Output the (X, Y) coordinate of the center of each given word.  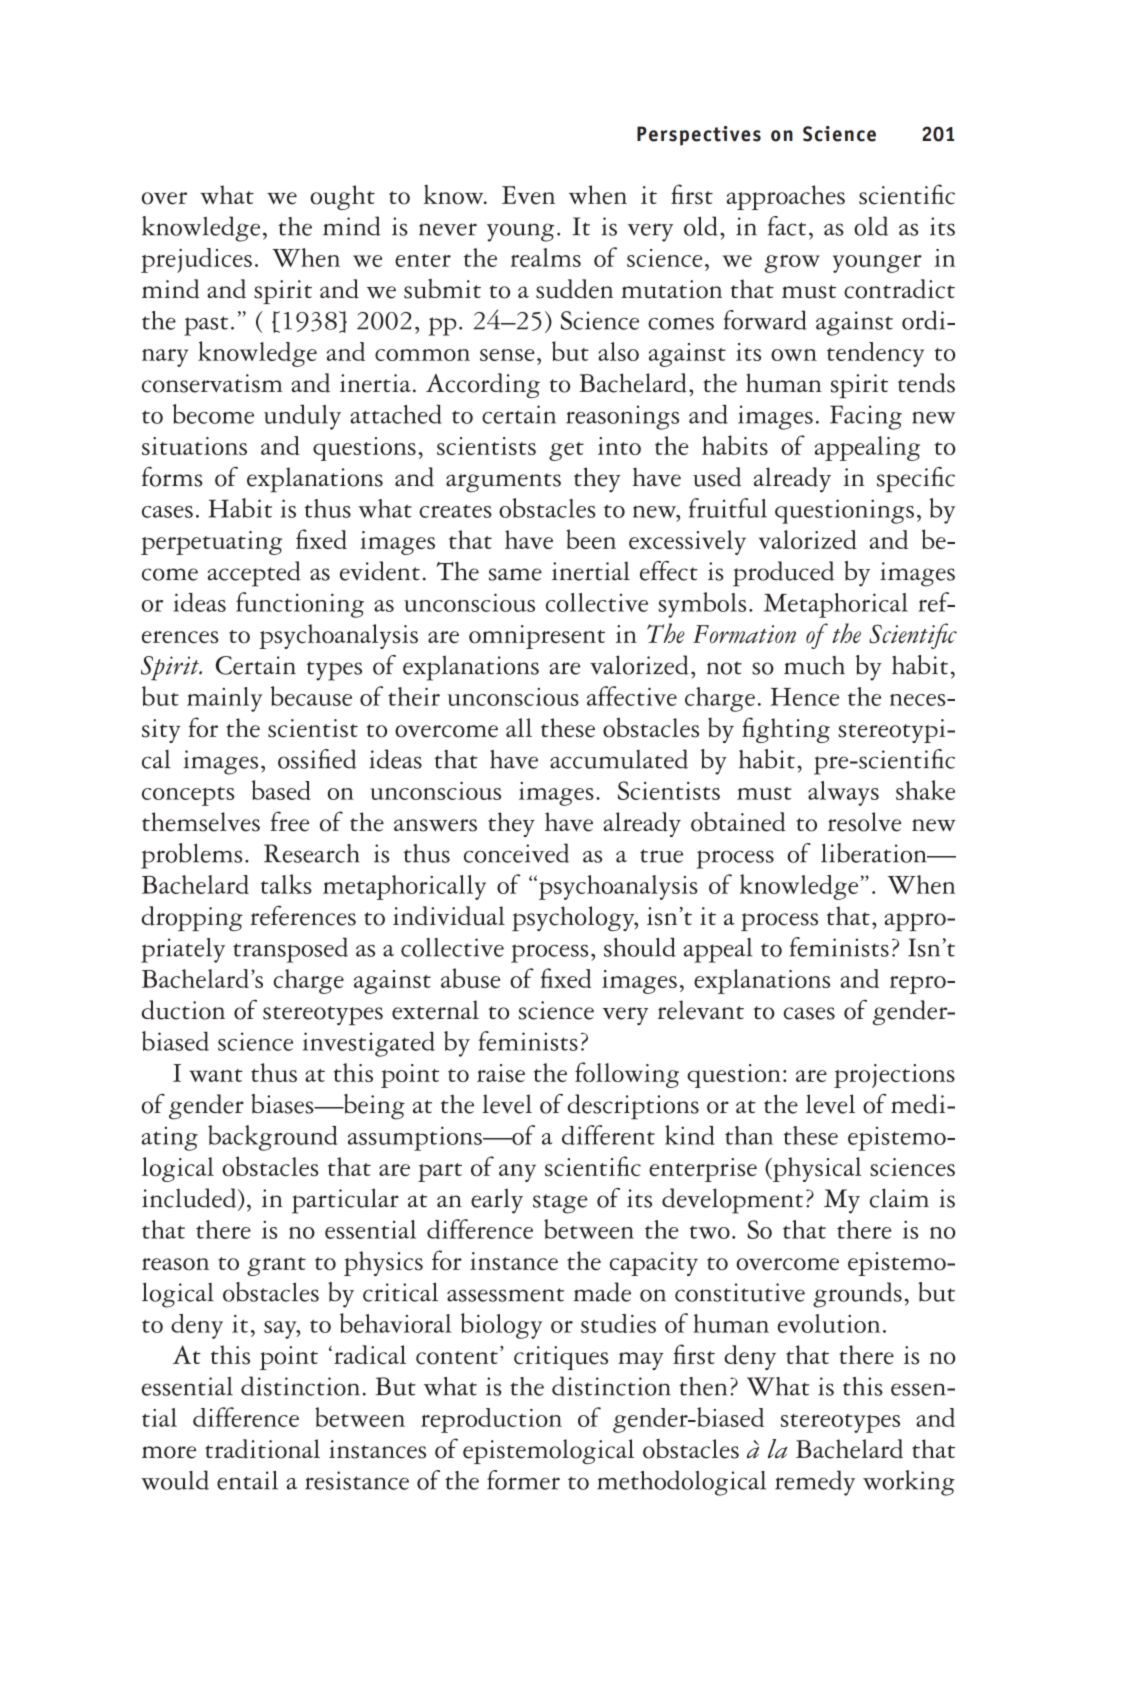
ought (342, 197)
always (843, 793)
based (281, 790)
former (523, 1480)
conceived (516, 853)
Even (528, 195)
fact (787, 226)
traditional (262, 1449)
